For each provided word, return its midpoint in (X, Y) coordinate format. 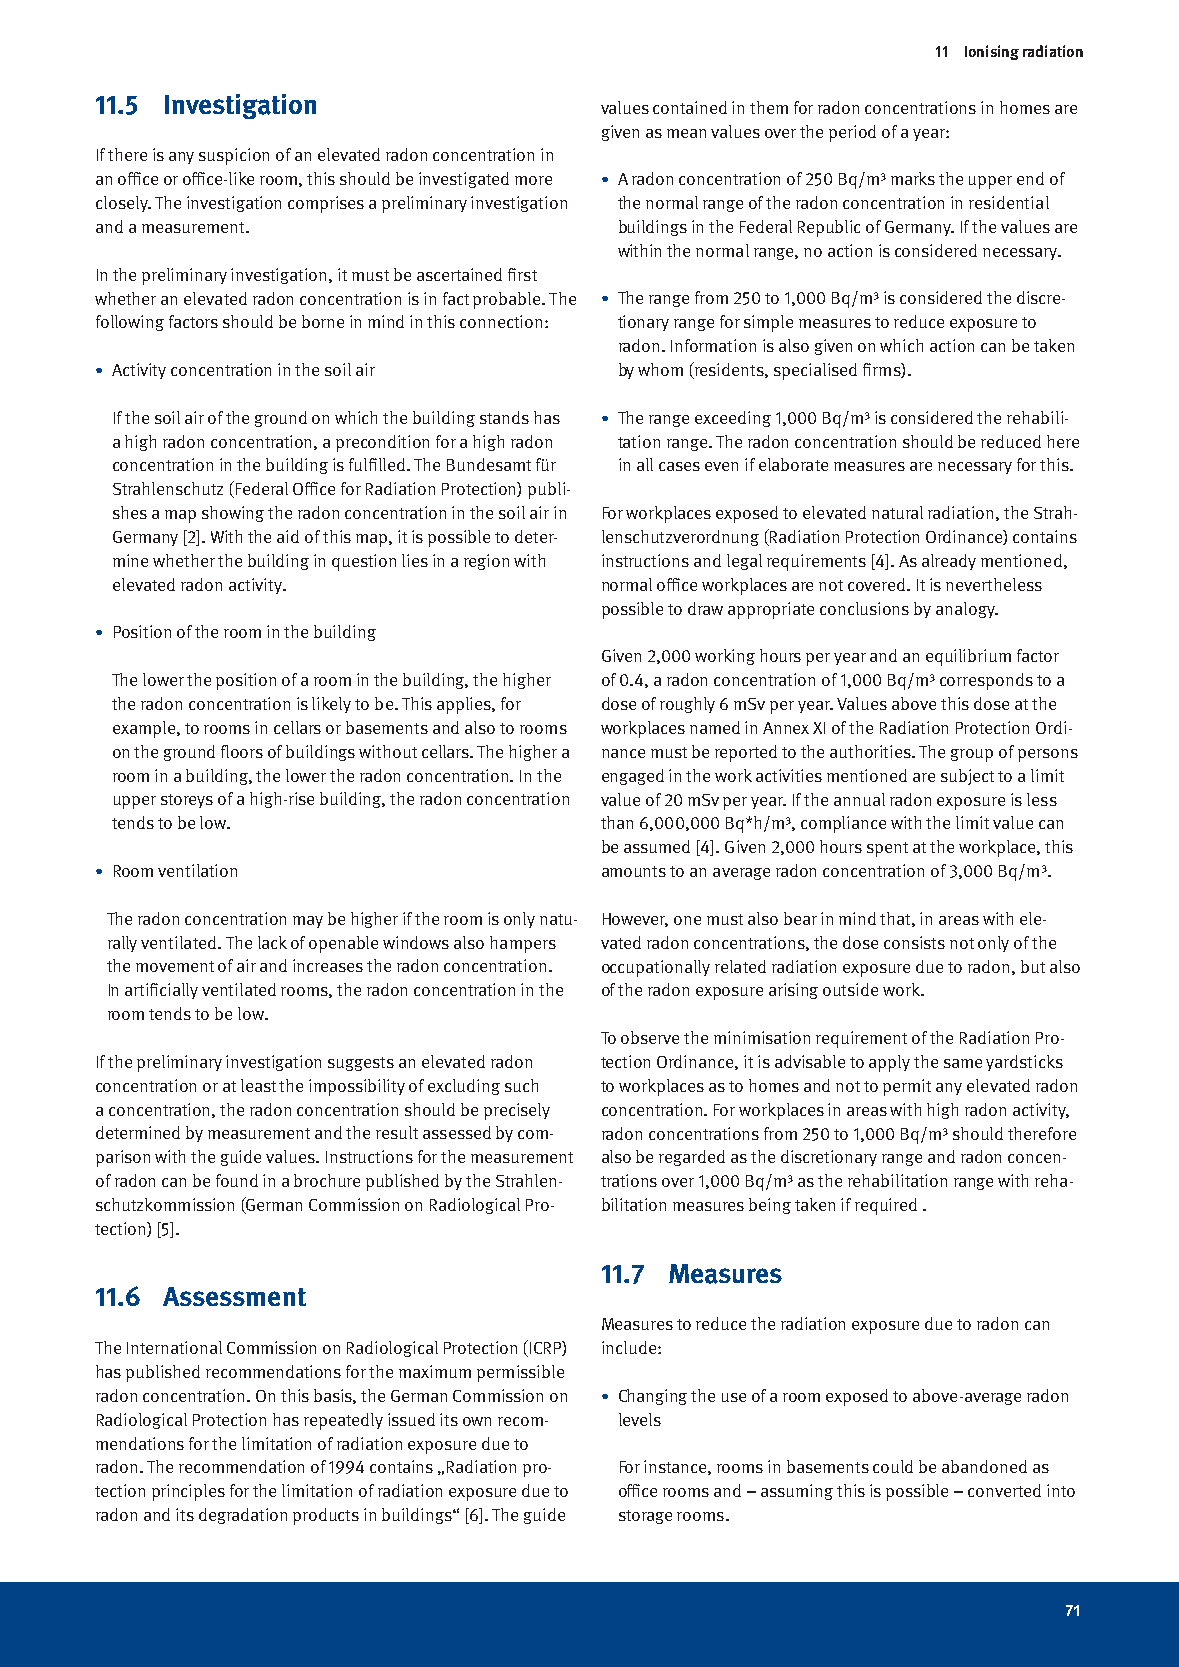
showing (233, 514)
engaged (633, 777)
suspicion (234, 156)
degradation (243, 1516)
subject (967, 777)
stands (504, 417)
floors (242, 751)
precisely (517, 1111)
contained (690, 107)
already (949, 562)
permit (907, 1087)
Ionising (992, 52)
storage (645, 1517)
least (258, 1085)
